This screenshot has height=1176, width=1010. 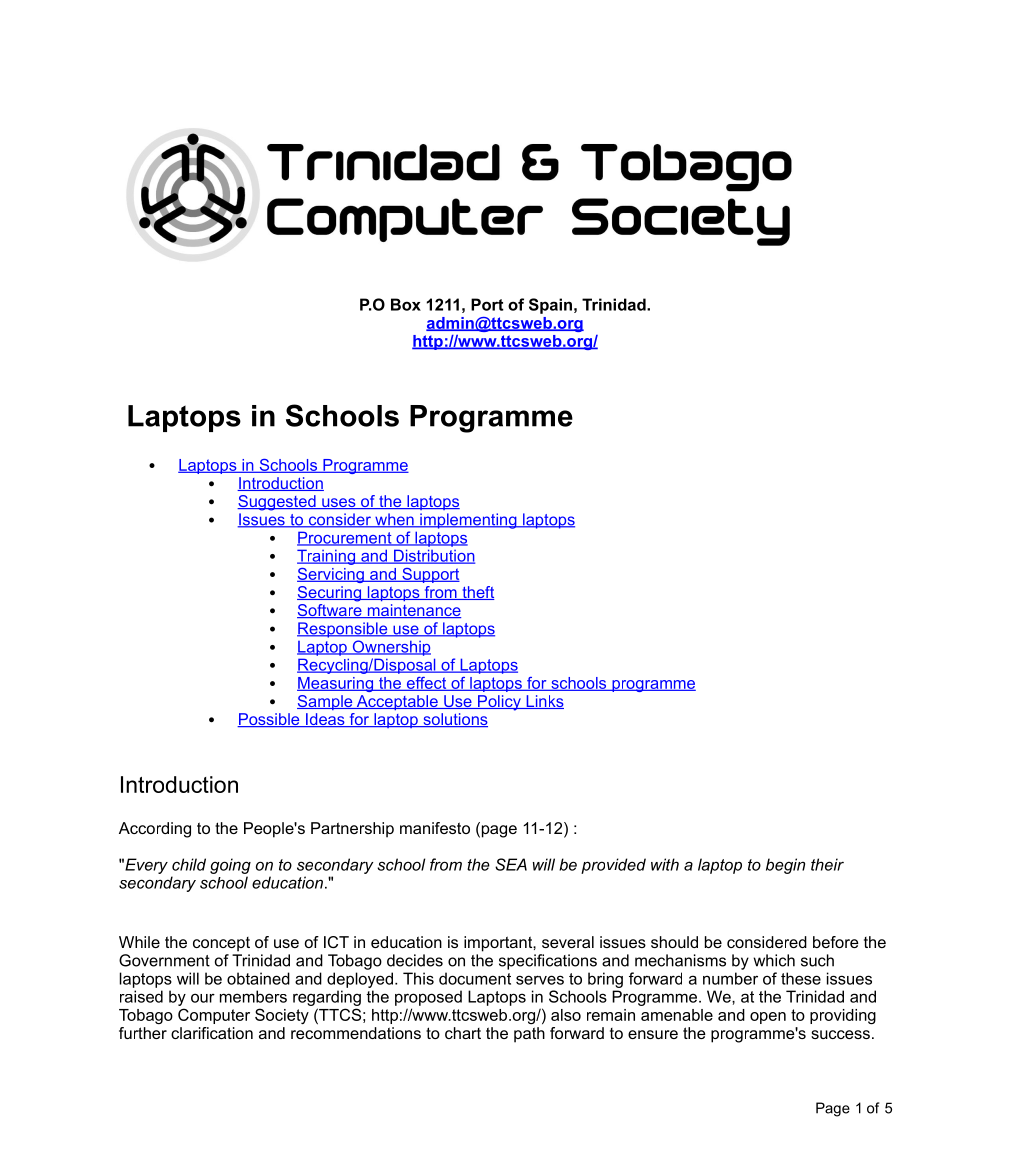 What do you see at coordinates (477, 593) in the screenshot?
I see `theft` at bounding box center [477, 593].
